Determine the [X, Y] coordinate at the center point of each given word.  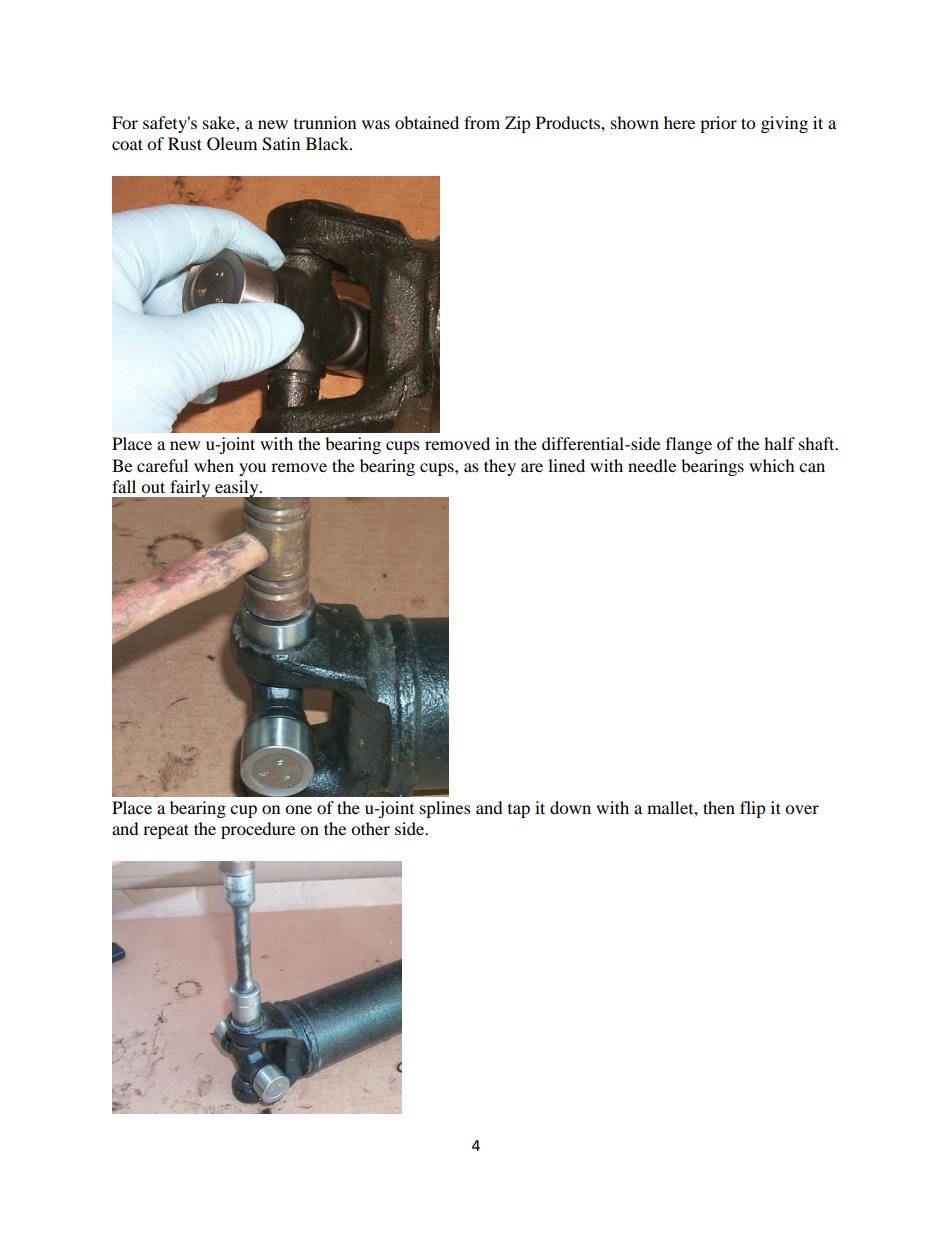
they [500, 467]
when [214, 465]
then [719, 807]
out [153, 487]
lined [566, 465]
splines [445, 809]
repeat [166, 831]
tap [519, 811]
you [252, 469]
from [482, 122]
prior [718, 124]
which [772, 465]
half [779, 443]
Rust [185, 143]
